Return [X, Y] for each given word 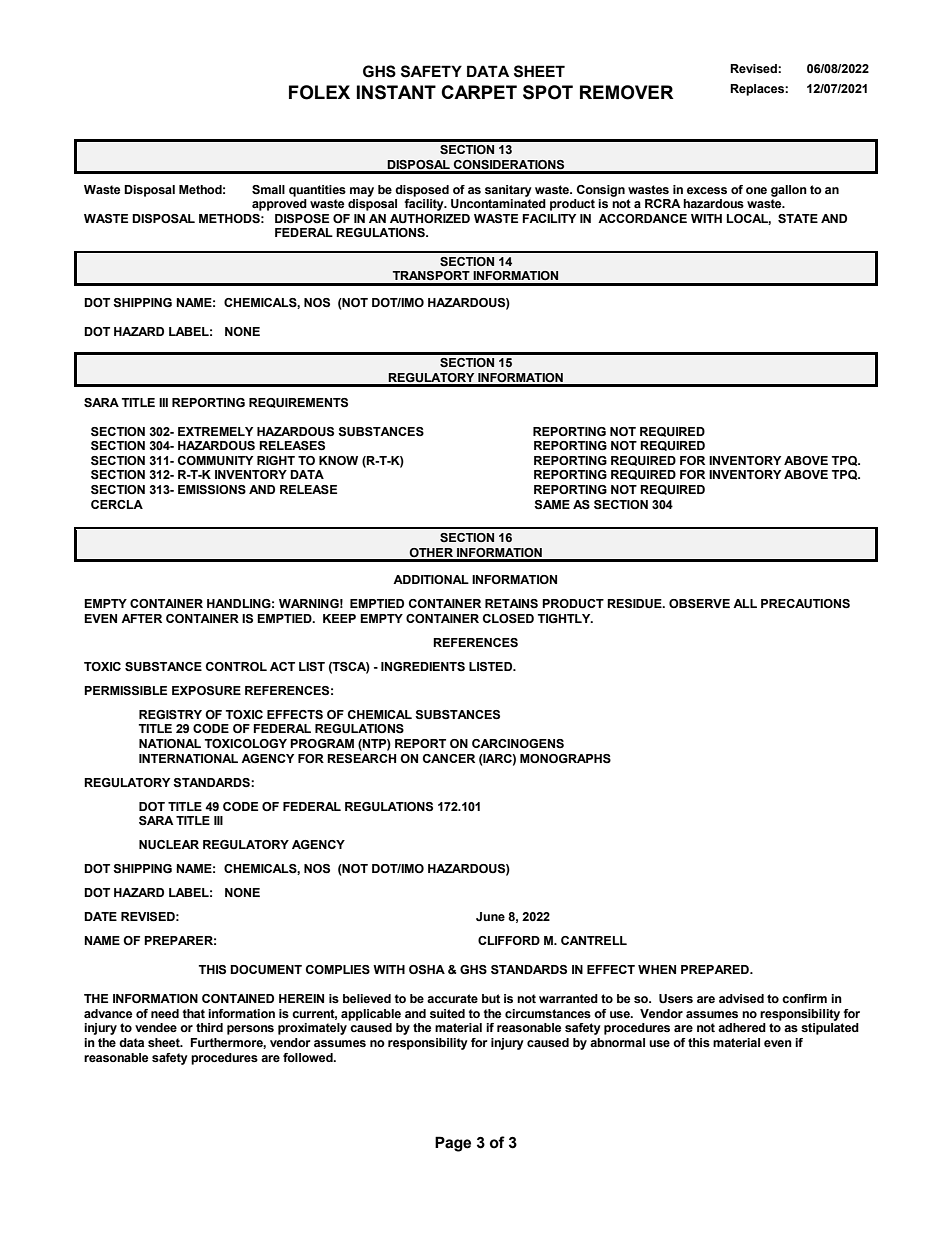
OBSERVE [699, 603]
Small [268, 189]
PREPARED [716, 969]
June [490, 916]
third [209, 1027]
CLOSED [508, 618]
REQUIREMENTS [298, 403]
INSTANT [396, 92]
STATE [798, 218]
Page [453, 1144]
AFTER [141, 618]
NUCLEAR [169, 845]
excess [707, 190]
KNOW [338, 460]
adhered [742, 1027]
